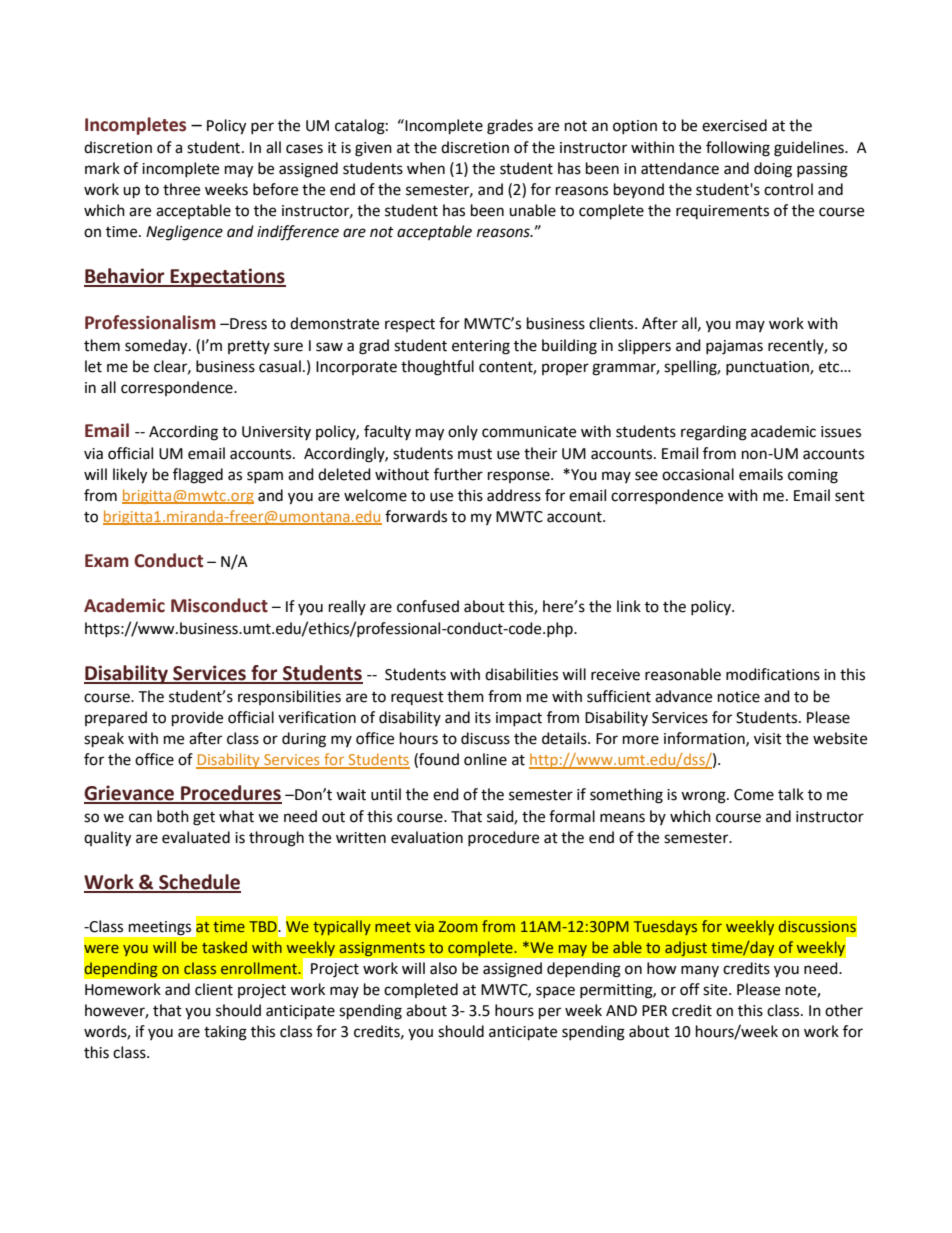  I want to click on taking, so click(225, 1033).
